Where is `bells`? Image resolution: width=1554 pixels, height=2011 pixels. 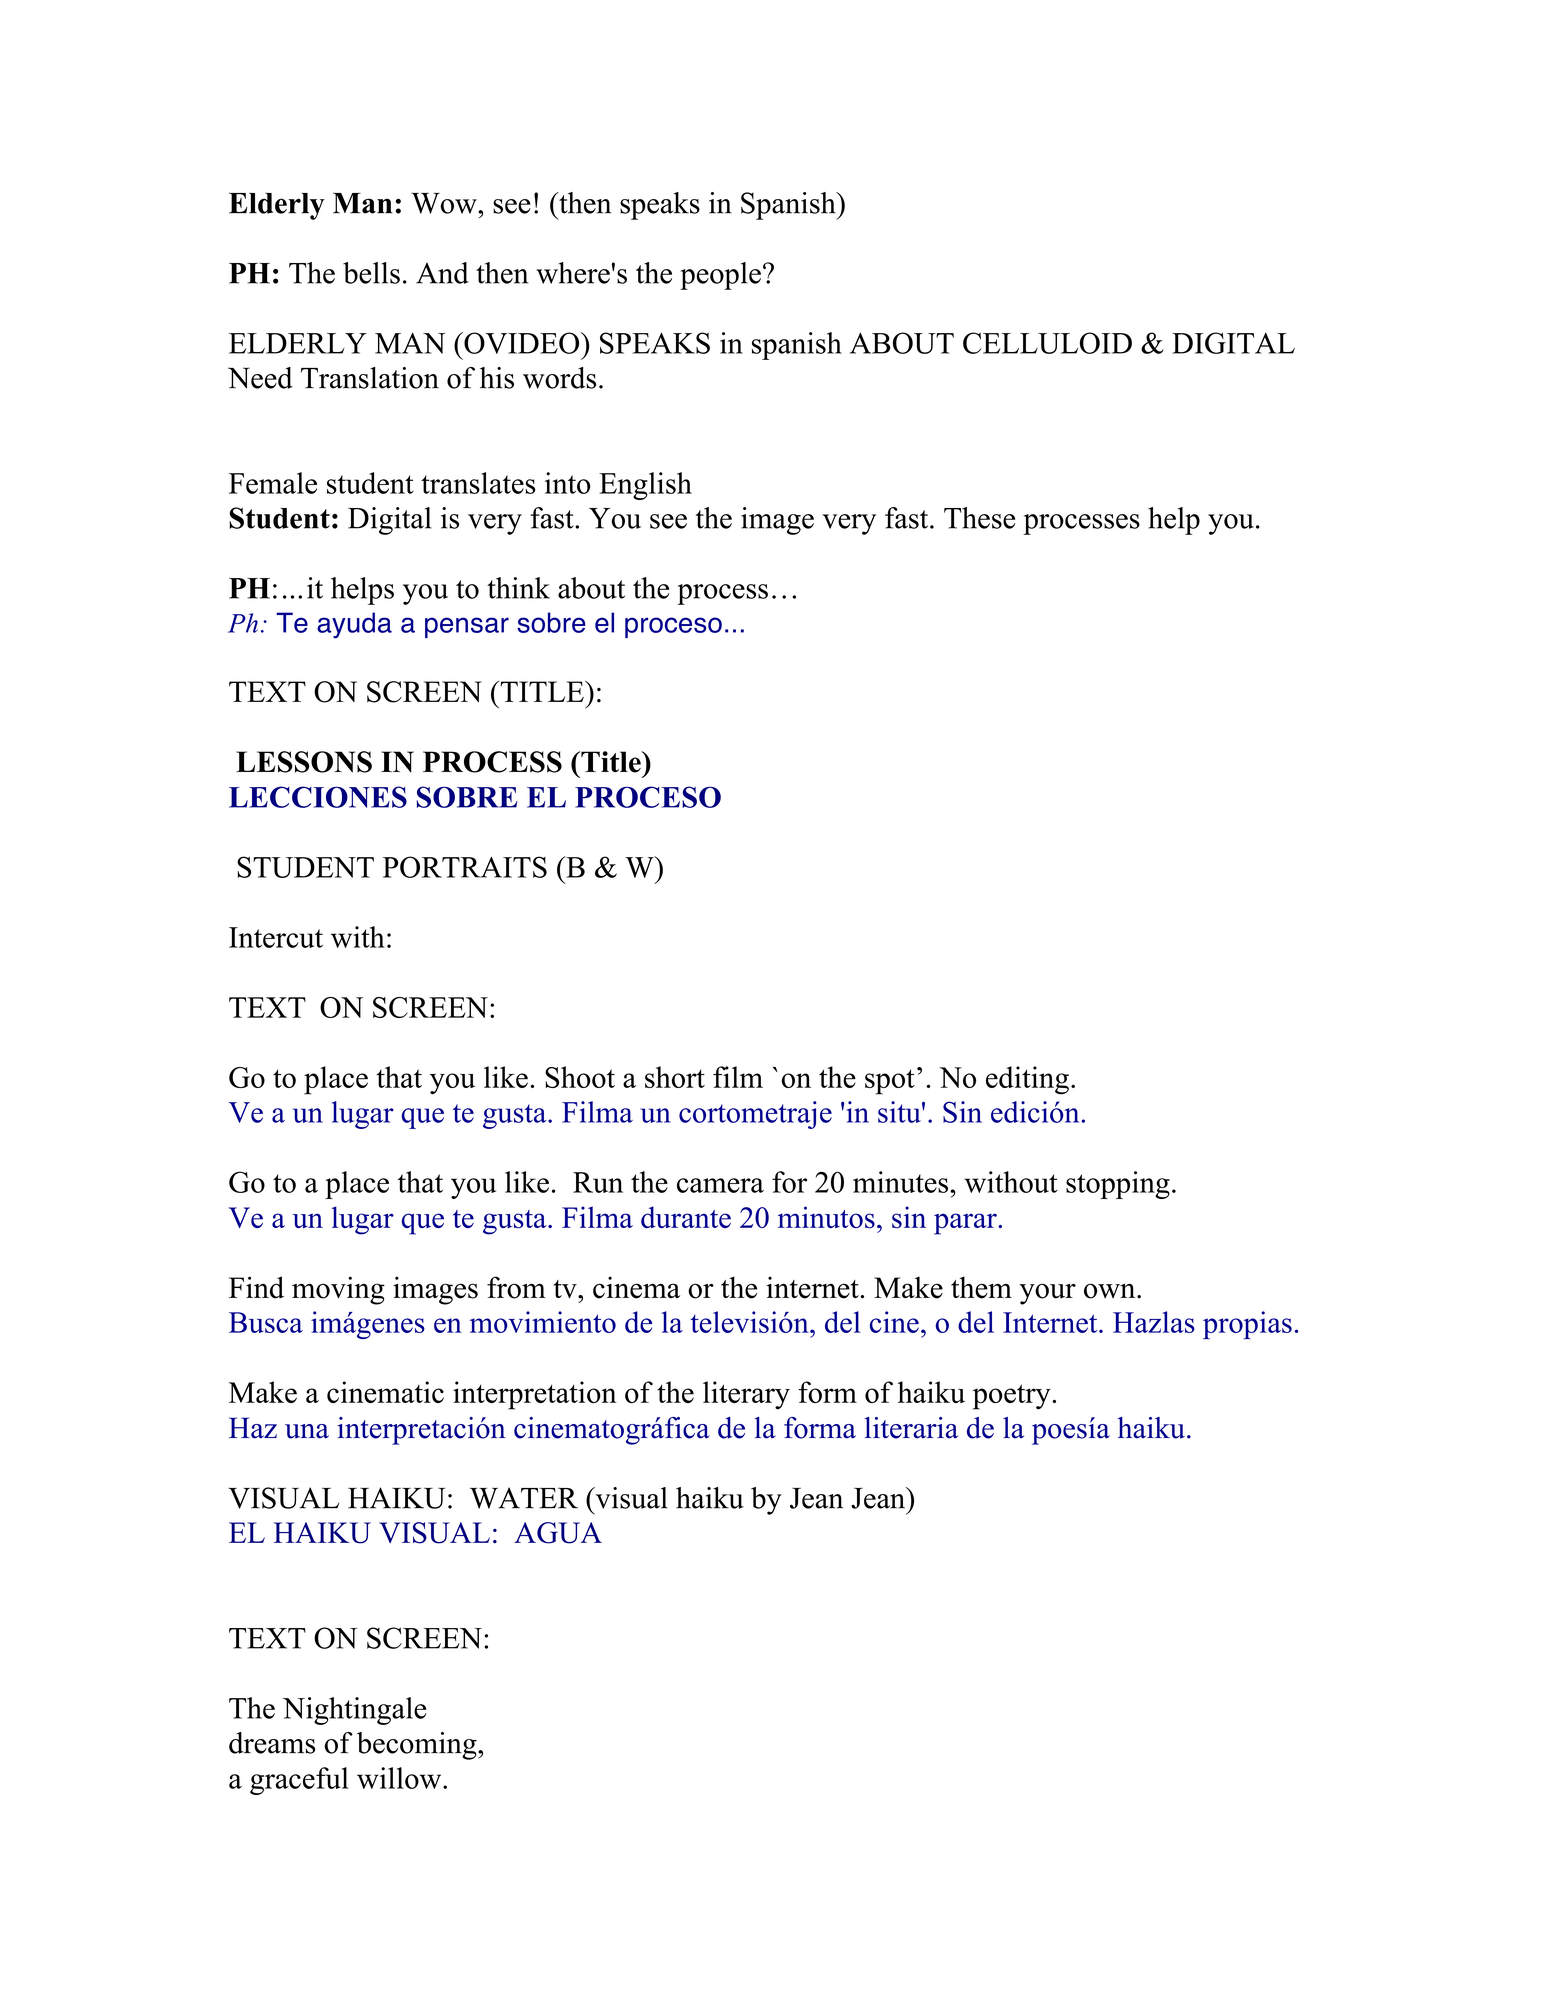
bells is located at coordinates (371, 273).
